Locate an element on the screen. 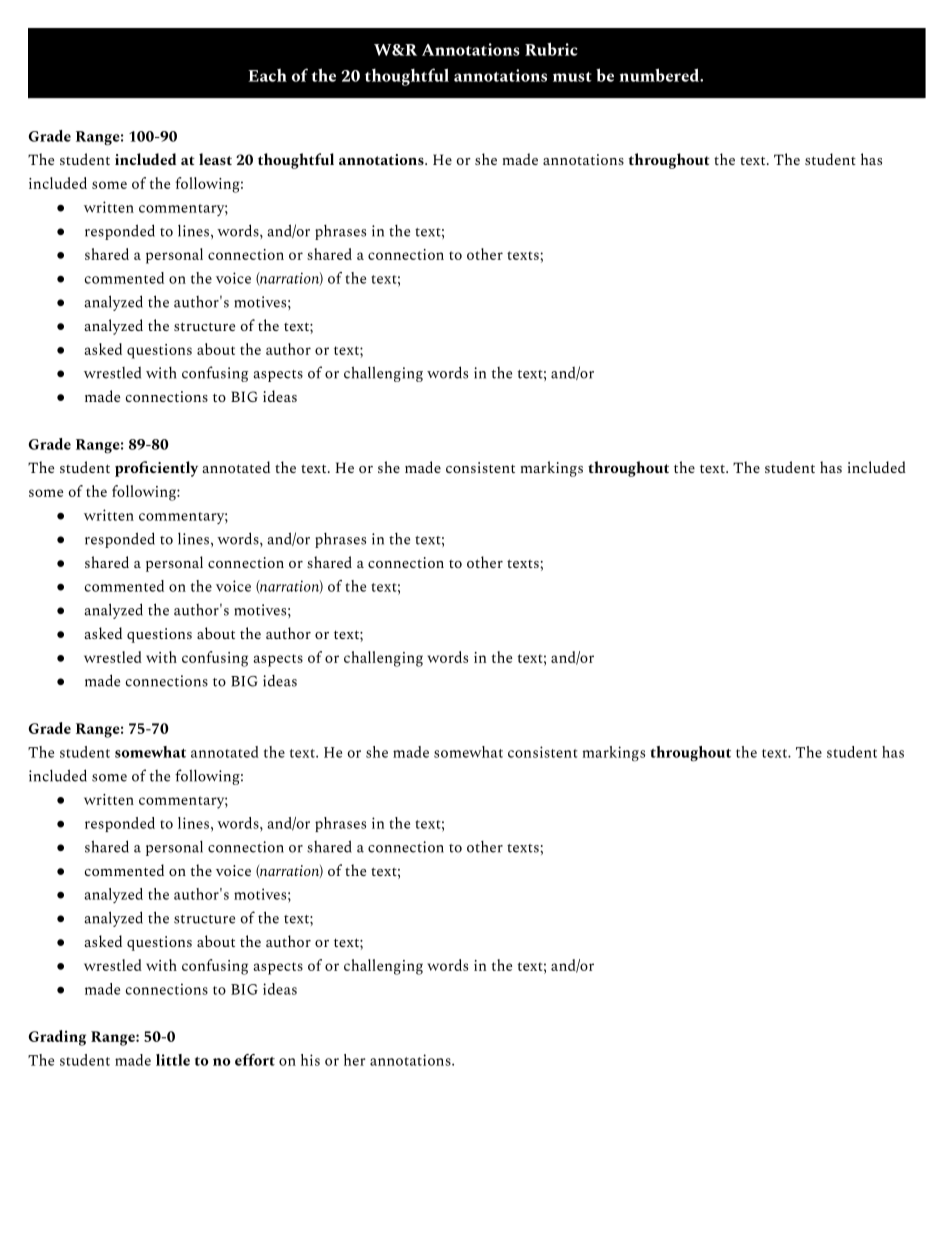 This screenshot has width=952, height=1233. proficiently is located at coordinates (156, 469).
